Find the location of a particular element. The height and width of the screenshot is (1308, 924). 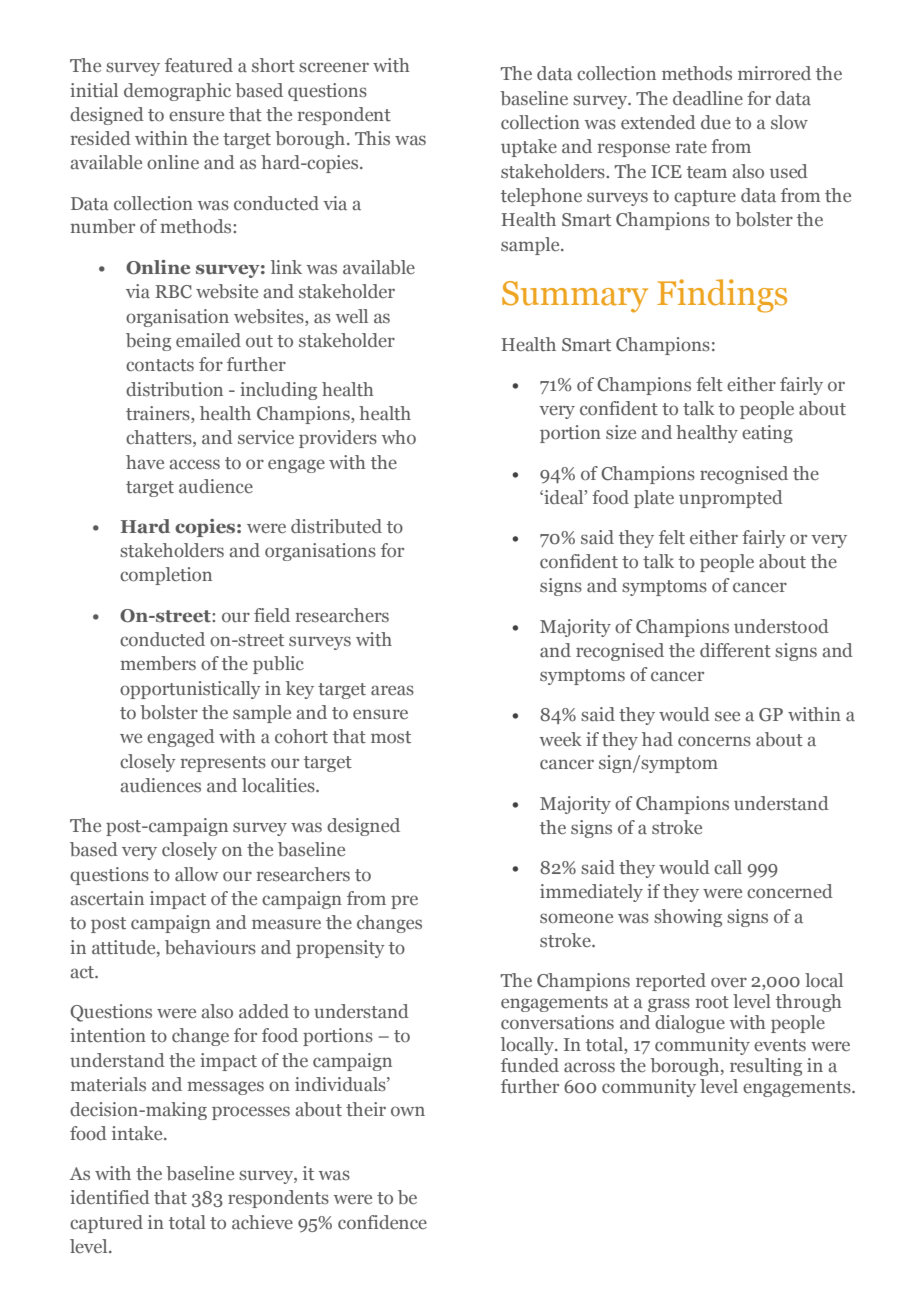

unprompted is located at coordinates (731, 499).
